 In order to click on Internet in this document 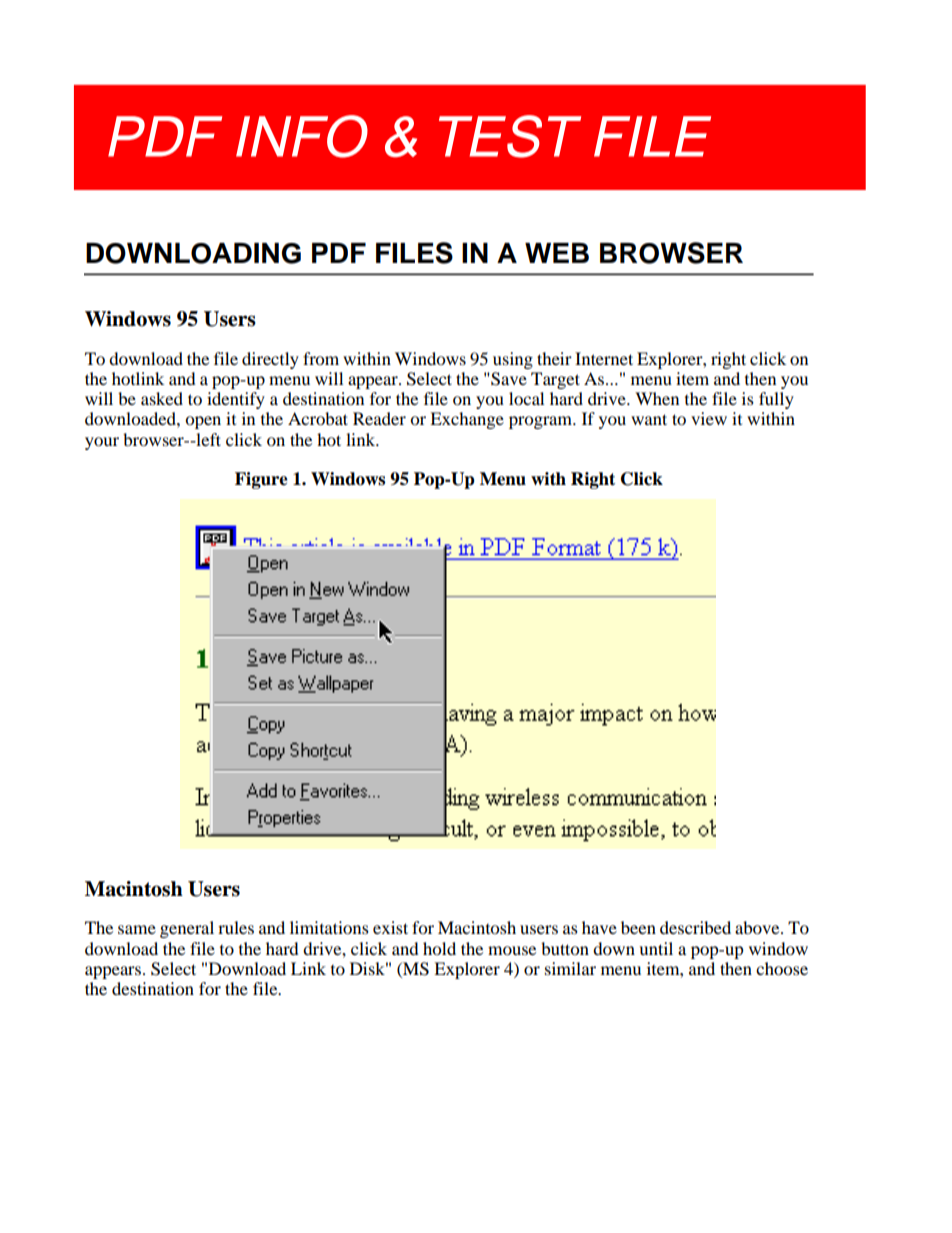, I will do `click(604, 358)`.
